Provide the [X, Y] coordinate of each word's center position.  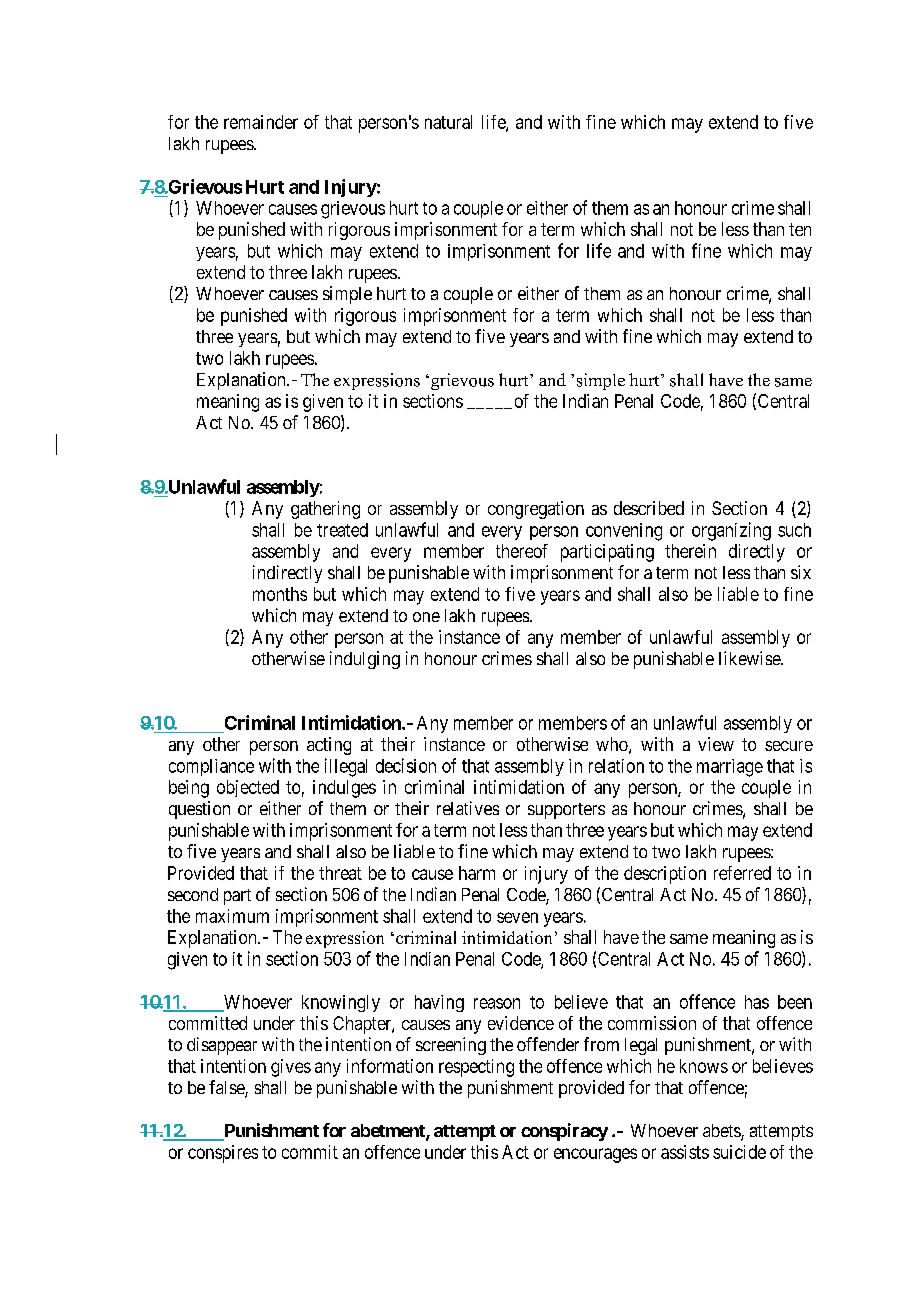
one [426, 617]
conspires [223, 1154]
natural [448, 122]
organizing [731, 531]
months [280, 594]
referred [742, 873]
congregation [536, 510]
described [649, 508]
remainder [261, 122]
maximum [232, 916]
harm [477, 873]
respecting [476, 1068]
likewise [750, 658]
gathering [325, 510]
